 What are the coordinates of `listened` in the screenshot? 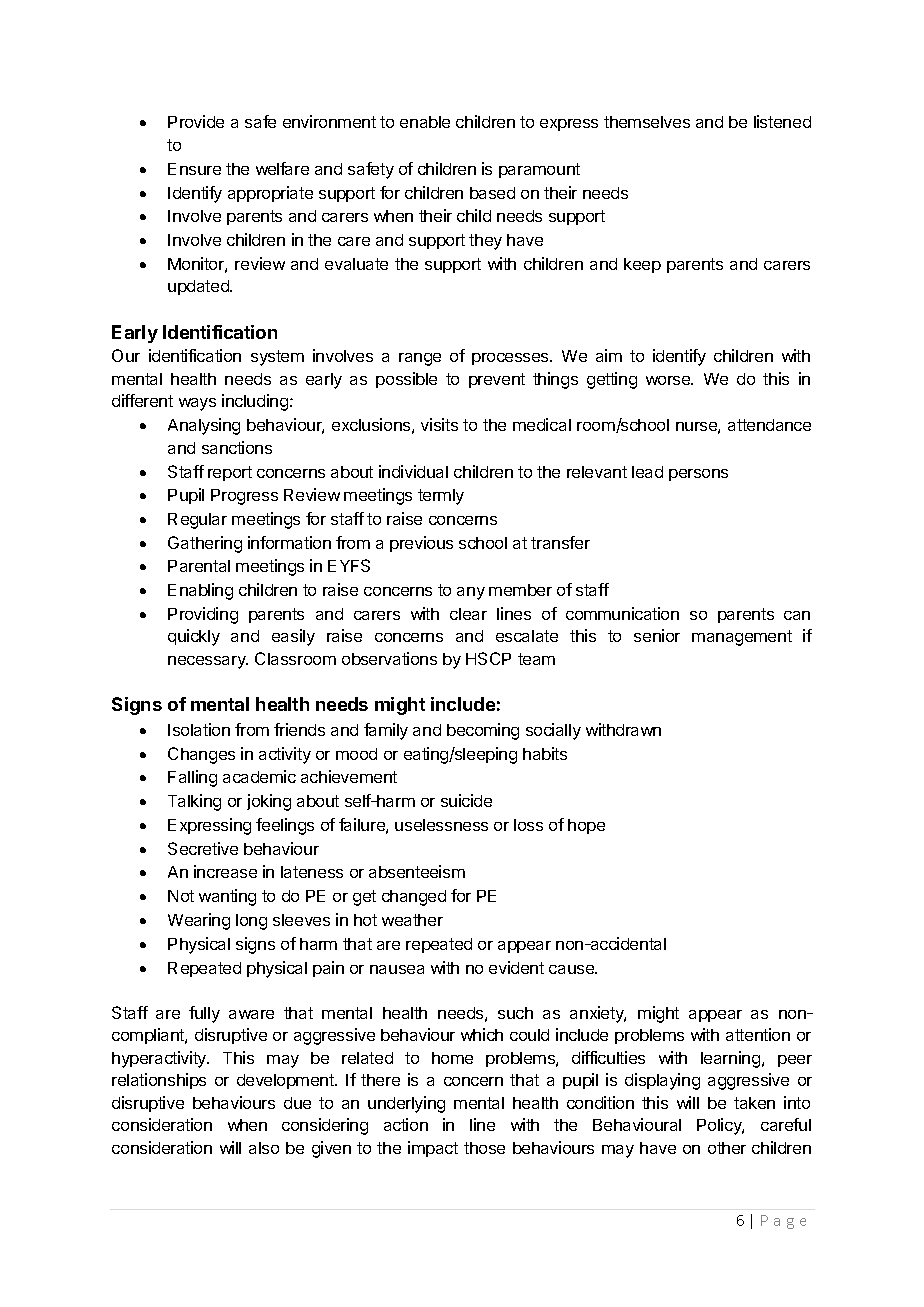 It's located at (782, 121).
